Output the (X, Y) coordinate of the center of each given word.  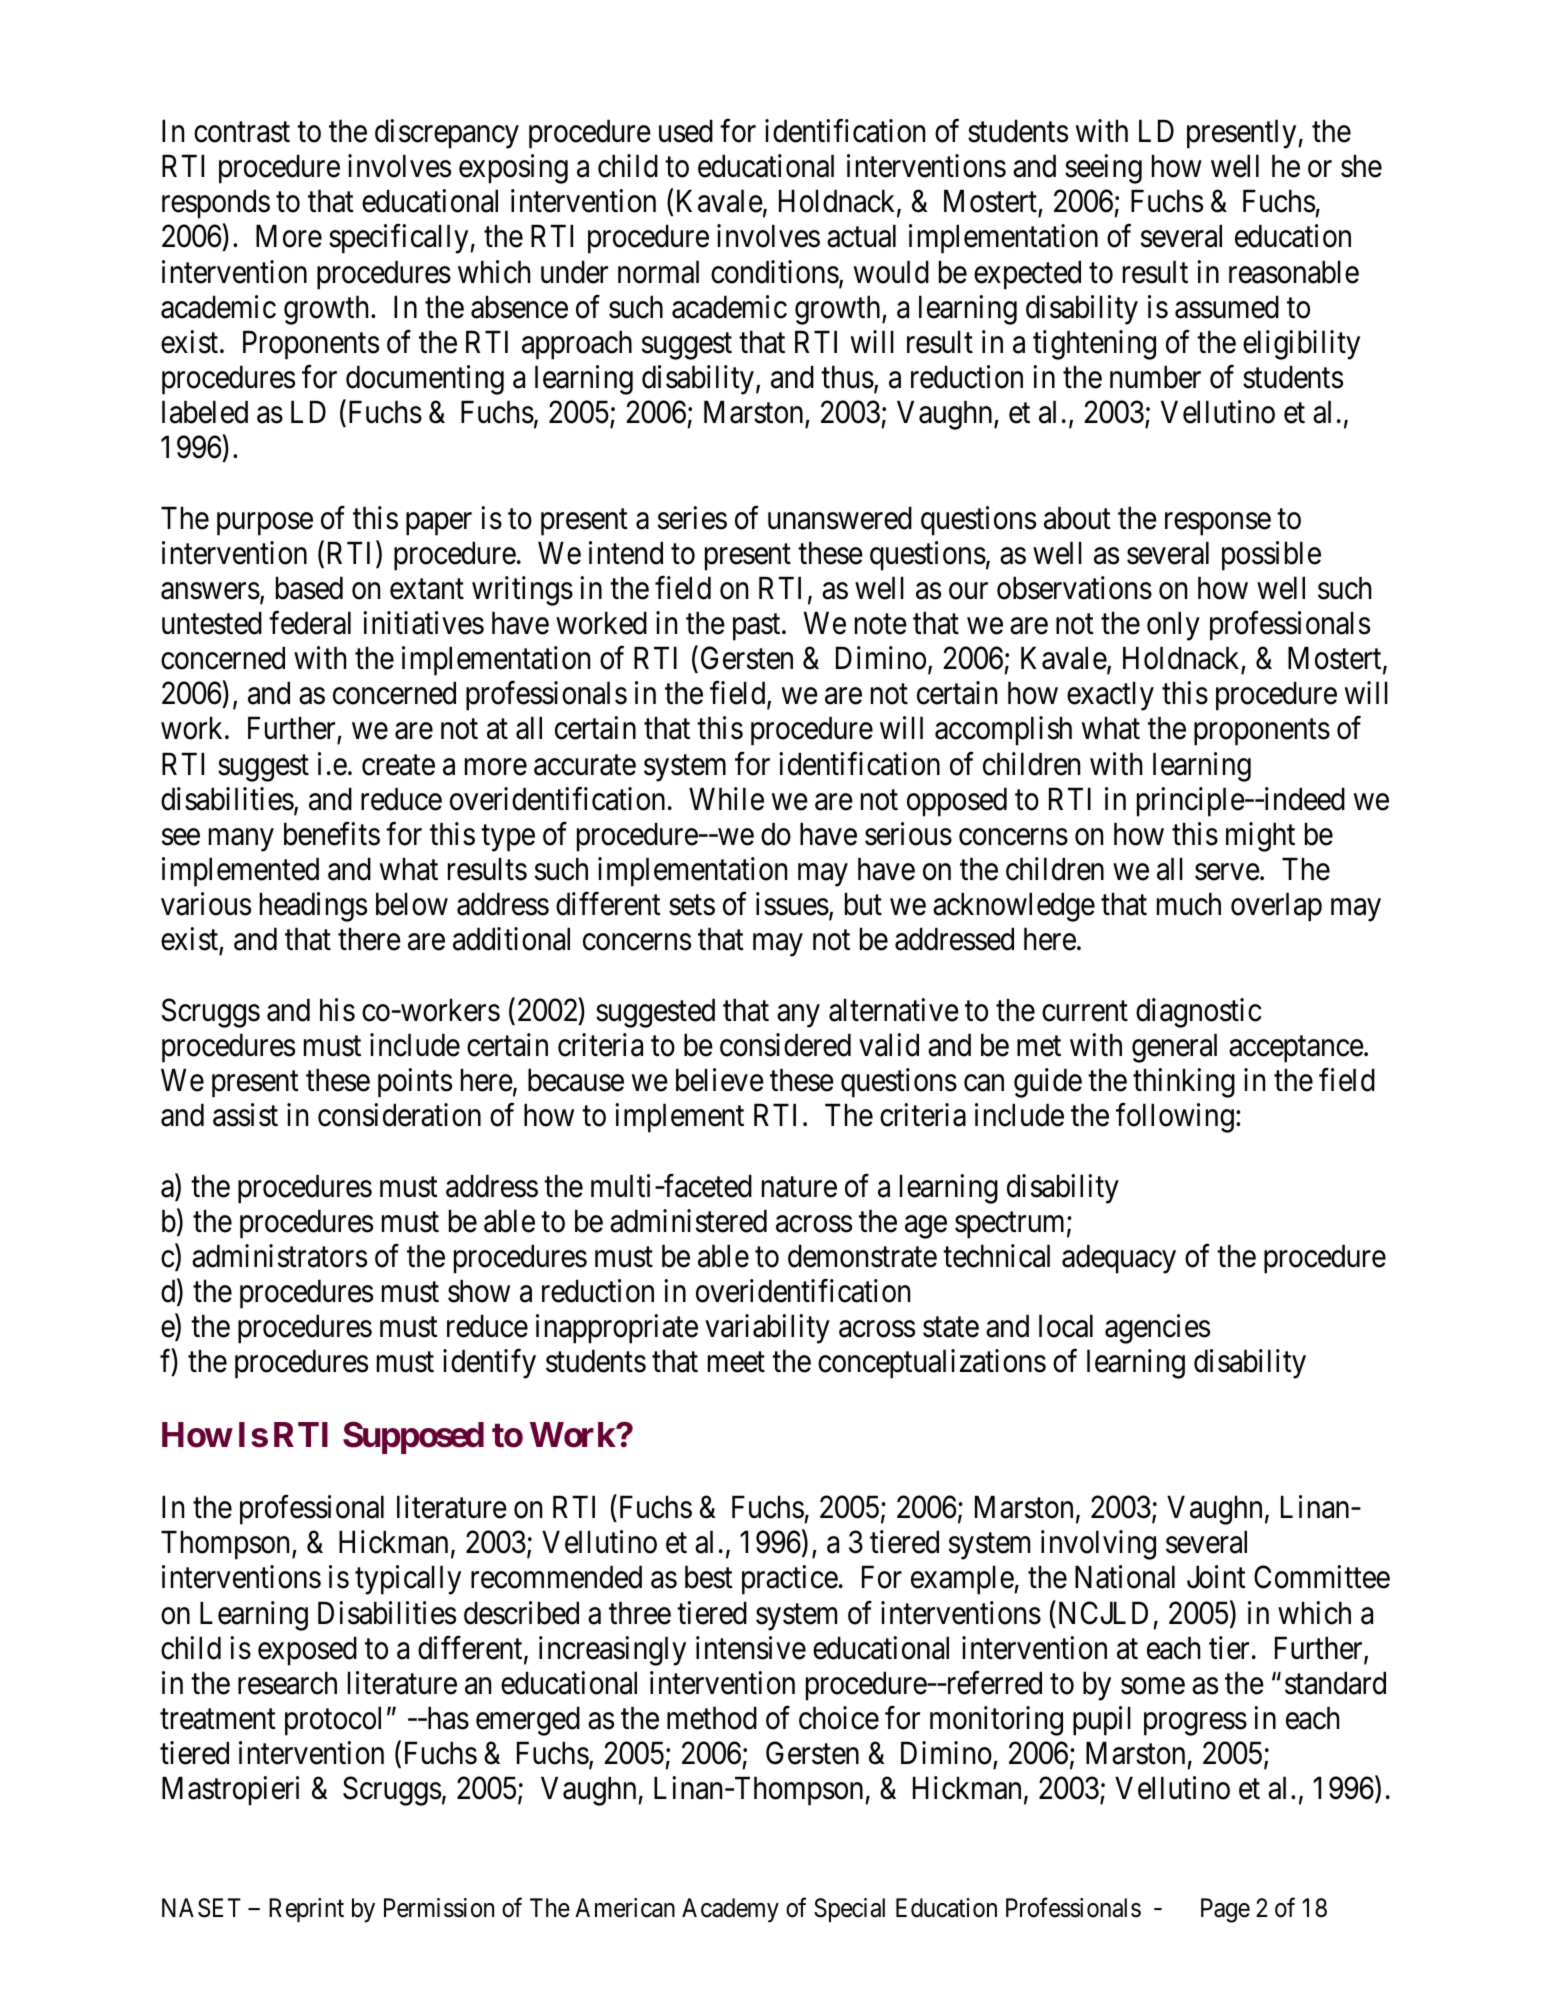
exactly (1110, 696)
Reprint (306, 1910)
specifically (400, 239)
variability (767, 1329)
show (479, 1291)
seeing (1103, 169)
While (726, 799)
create (398, 765)
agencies (1157, 1329)
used (686, 131)
